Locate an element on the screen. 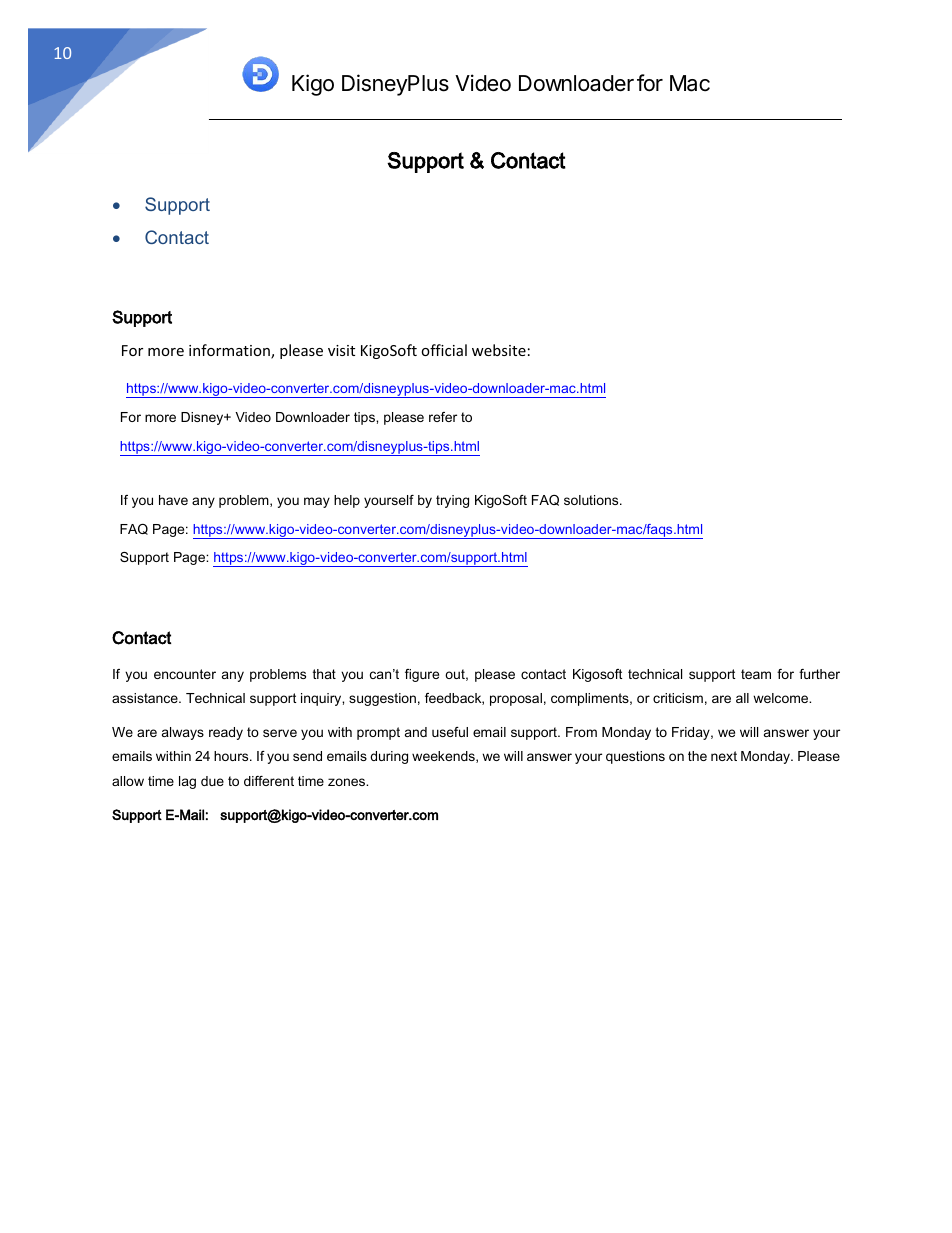 The height and width of the screenshot is (1233, 952). encounter is located at coordinates (185, 674).
